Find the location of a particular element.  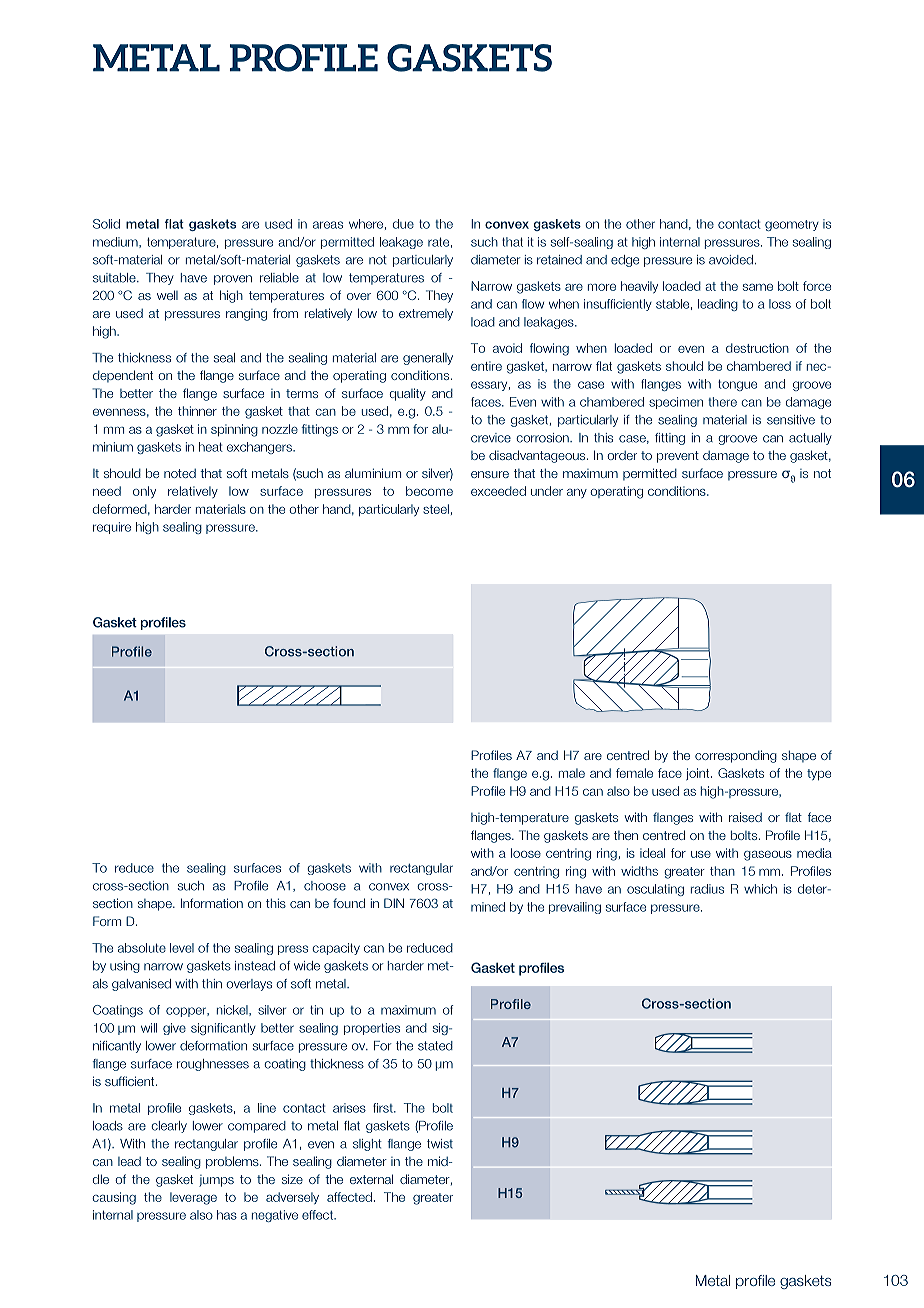

proven is located at coordinates (233, 280).
